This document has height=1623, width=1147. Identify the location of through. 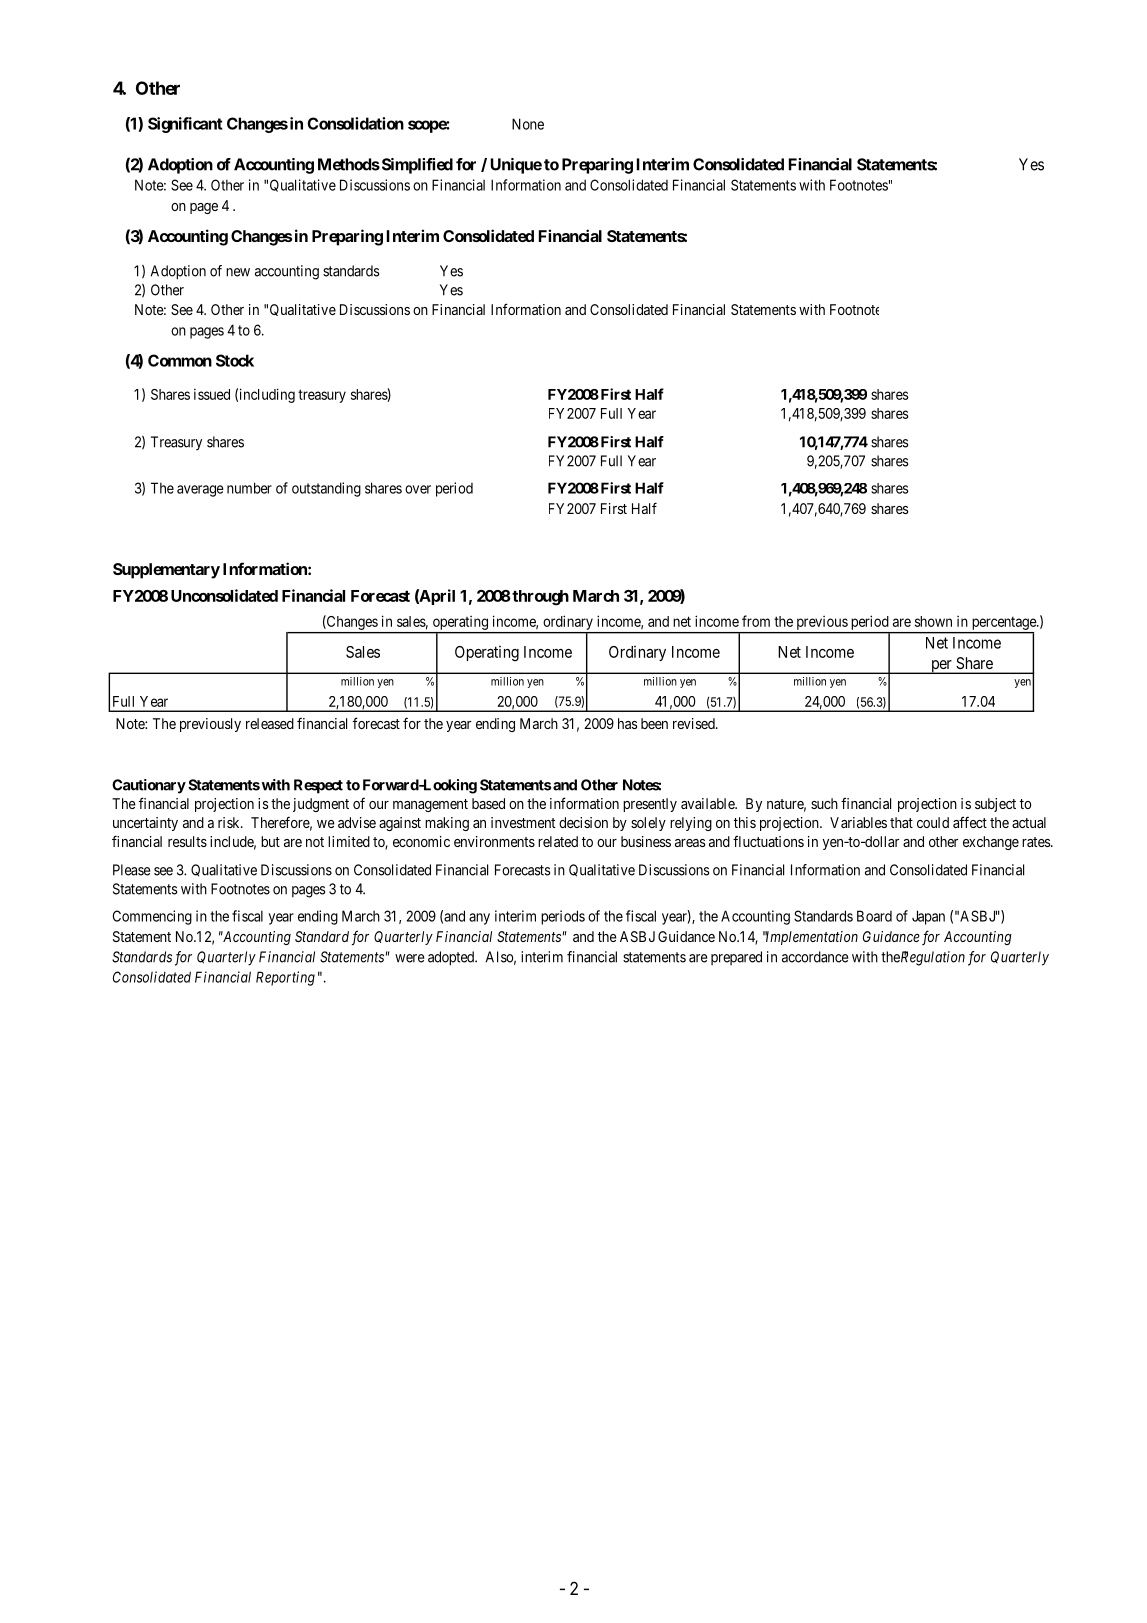
(539, 598).
